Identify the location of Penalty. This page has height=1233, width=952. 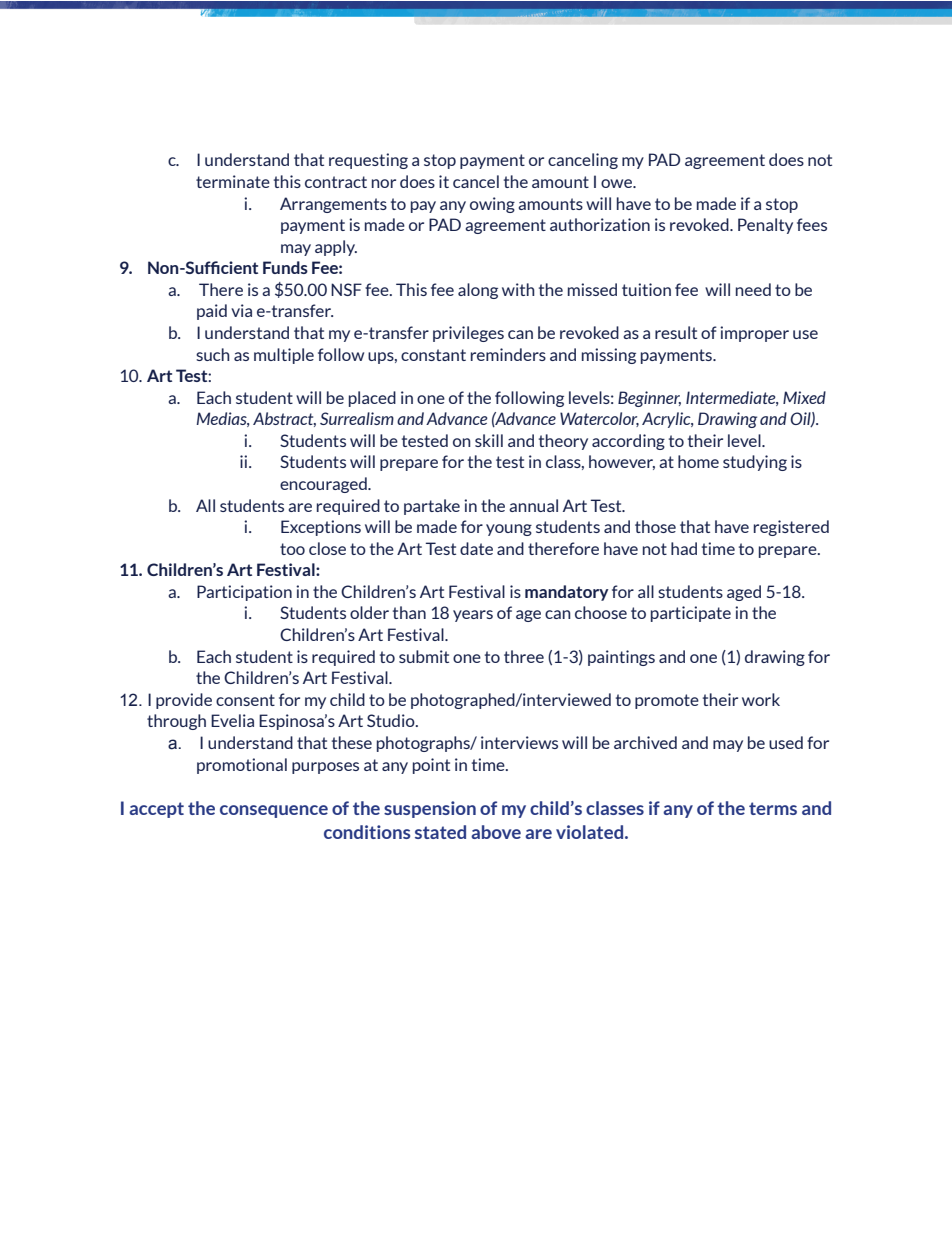
(765, 226).
